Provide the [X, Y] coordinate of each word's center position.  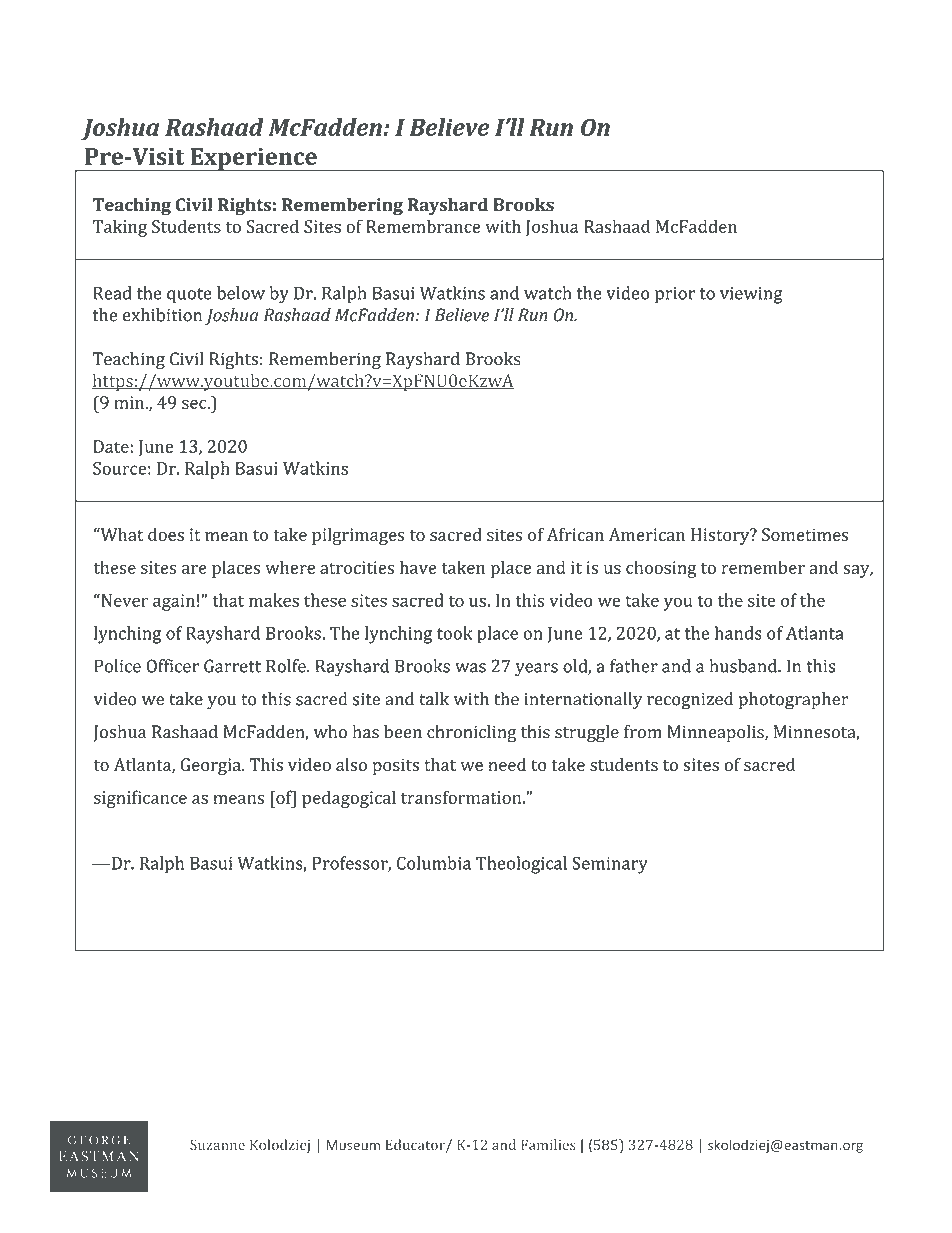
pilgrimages [358, 536]
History [721, 536]
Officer [172, 666]
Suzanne [217, 1144]
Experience [253, 160]
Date [111, 446]
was [470, 668]
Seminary [610, 865]
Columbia [434, 863]
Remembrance [423, 226]
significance [140, 799]
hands [738, 633]
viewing [751, 295]
